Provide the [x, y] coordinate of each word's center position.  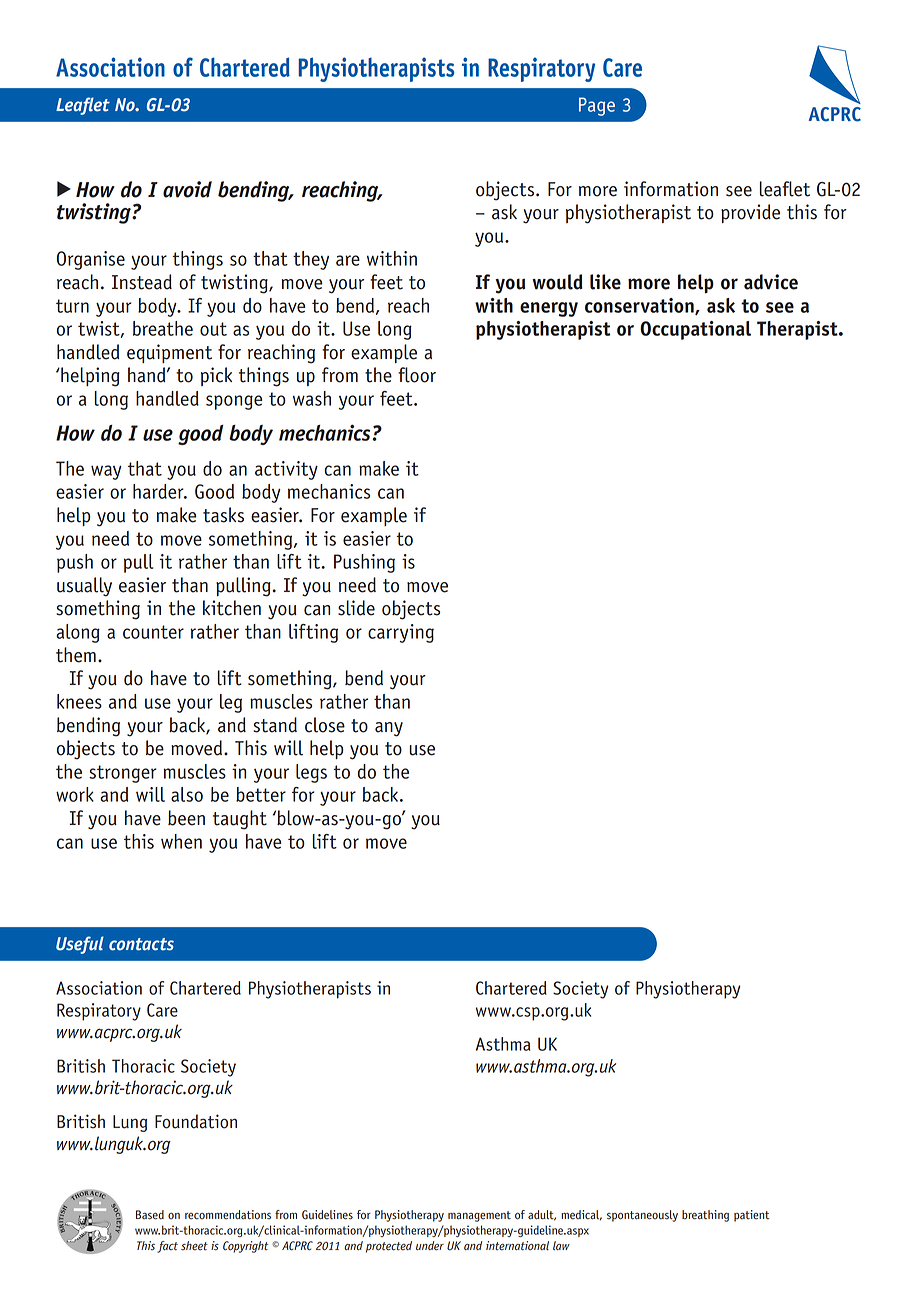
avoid [187, 189]
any [389, 729]
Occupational [695, 330]
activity [286, 470]
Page [597, 106]
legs [311, 773]
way [106, 472]
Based [150, 1215]
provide [750, 213]
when [181, 841]
